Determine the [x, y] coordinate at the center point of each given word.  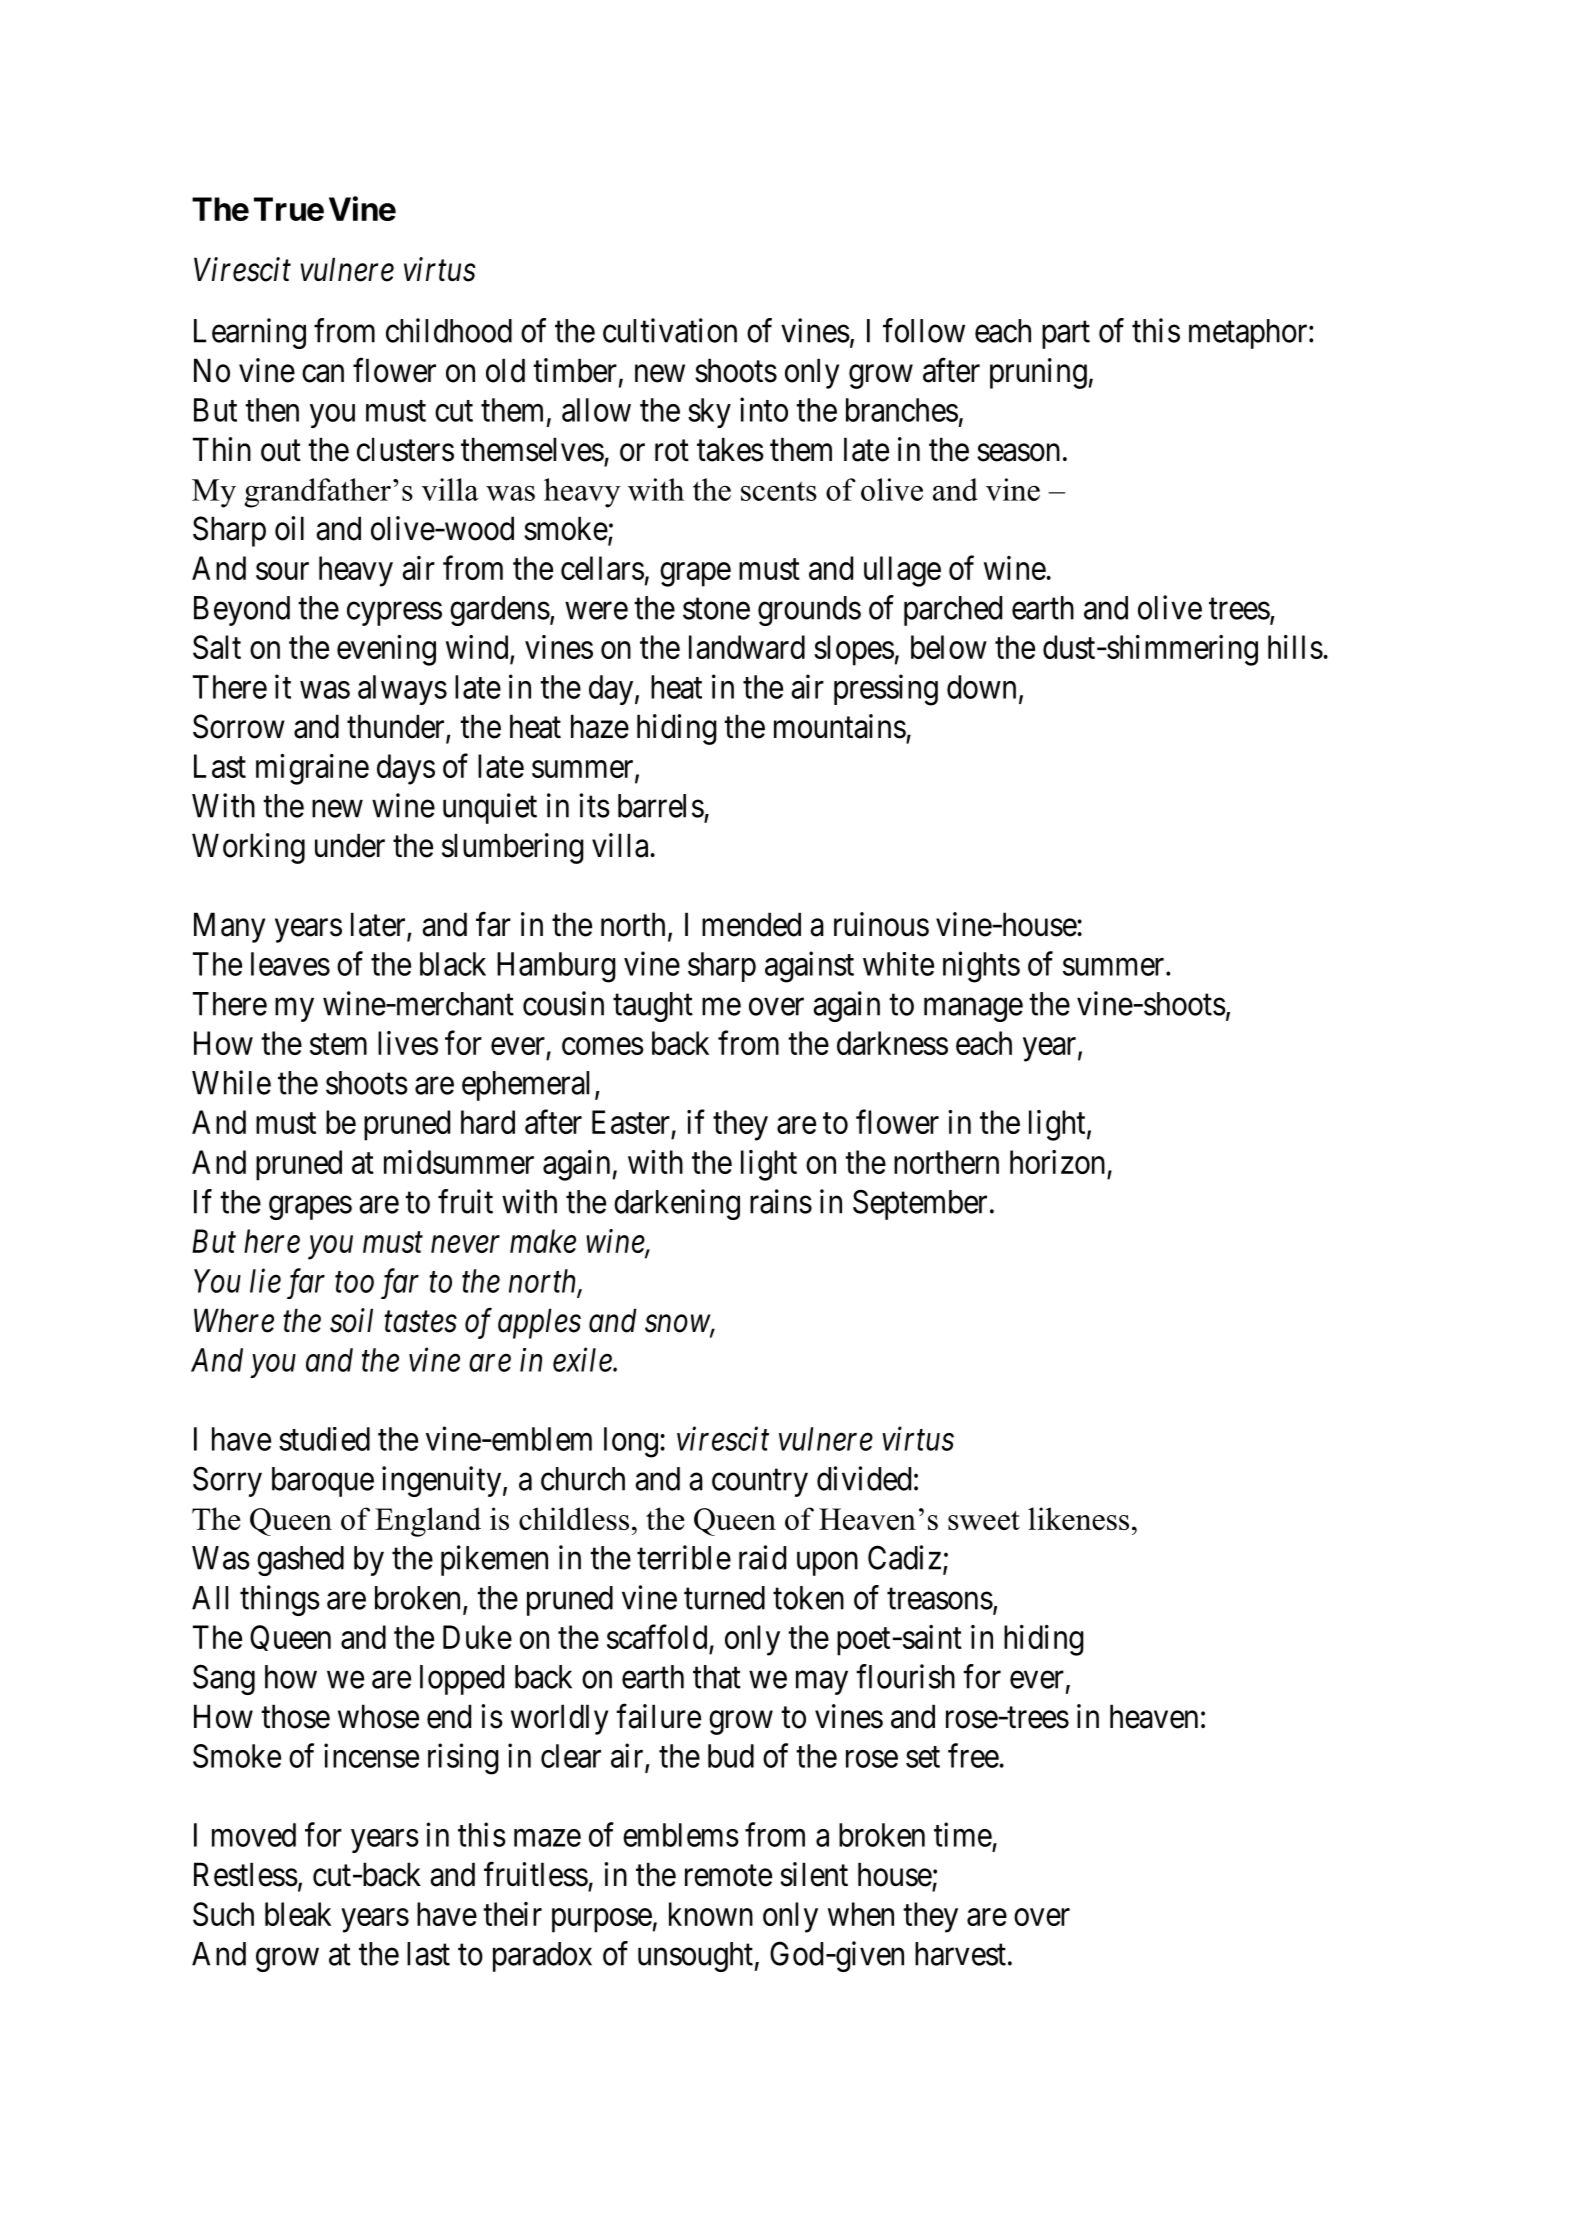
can [323, 374]
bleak [298, 1914]
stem [338, 1044]
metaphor [1249, 334]
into [764, 409]
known [711, 1914]
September [920, 1204]
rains [781, 1201]
